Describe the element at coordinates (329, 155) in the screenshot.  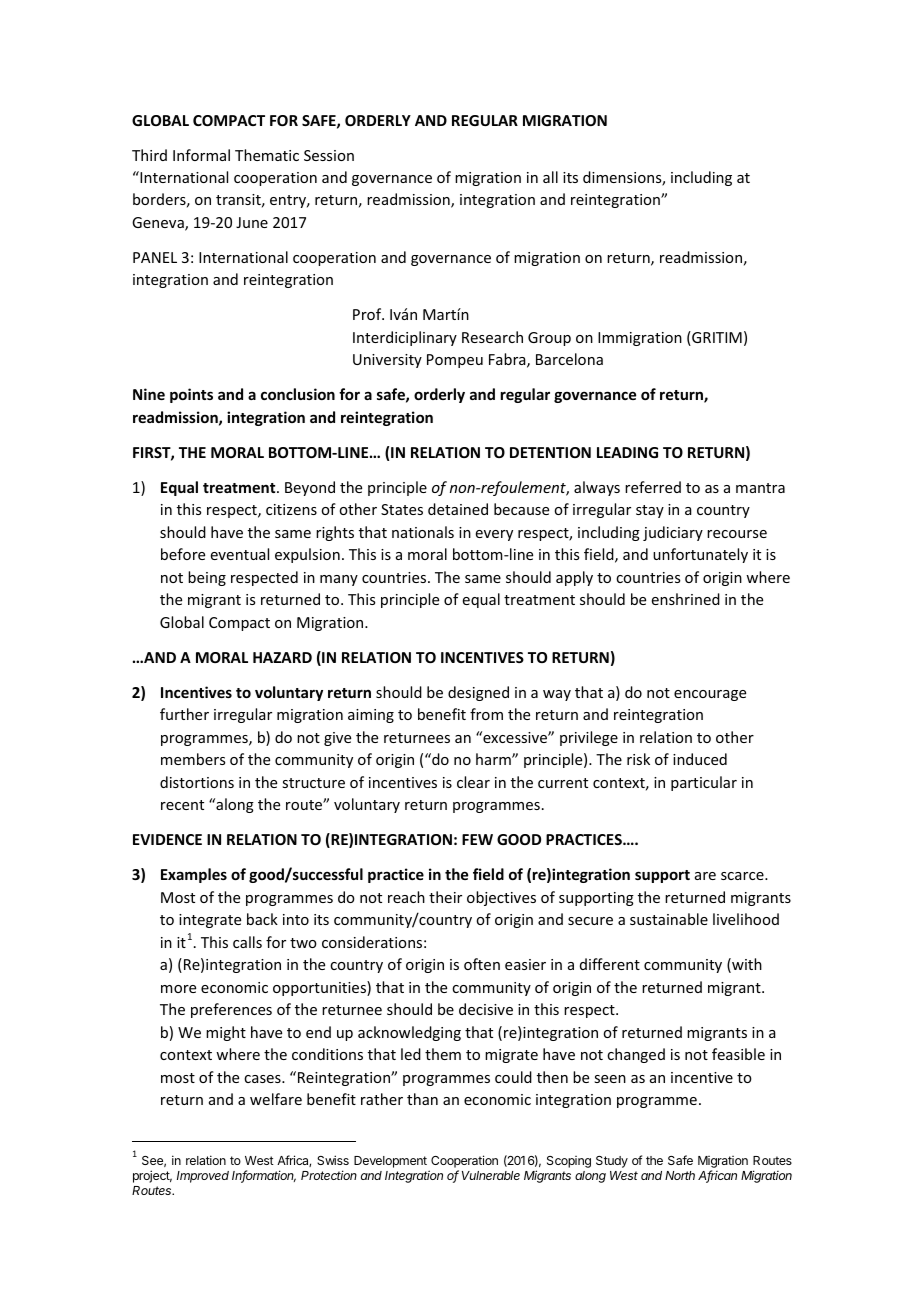
I see `Session` at that location.
